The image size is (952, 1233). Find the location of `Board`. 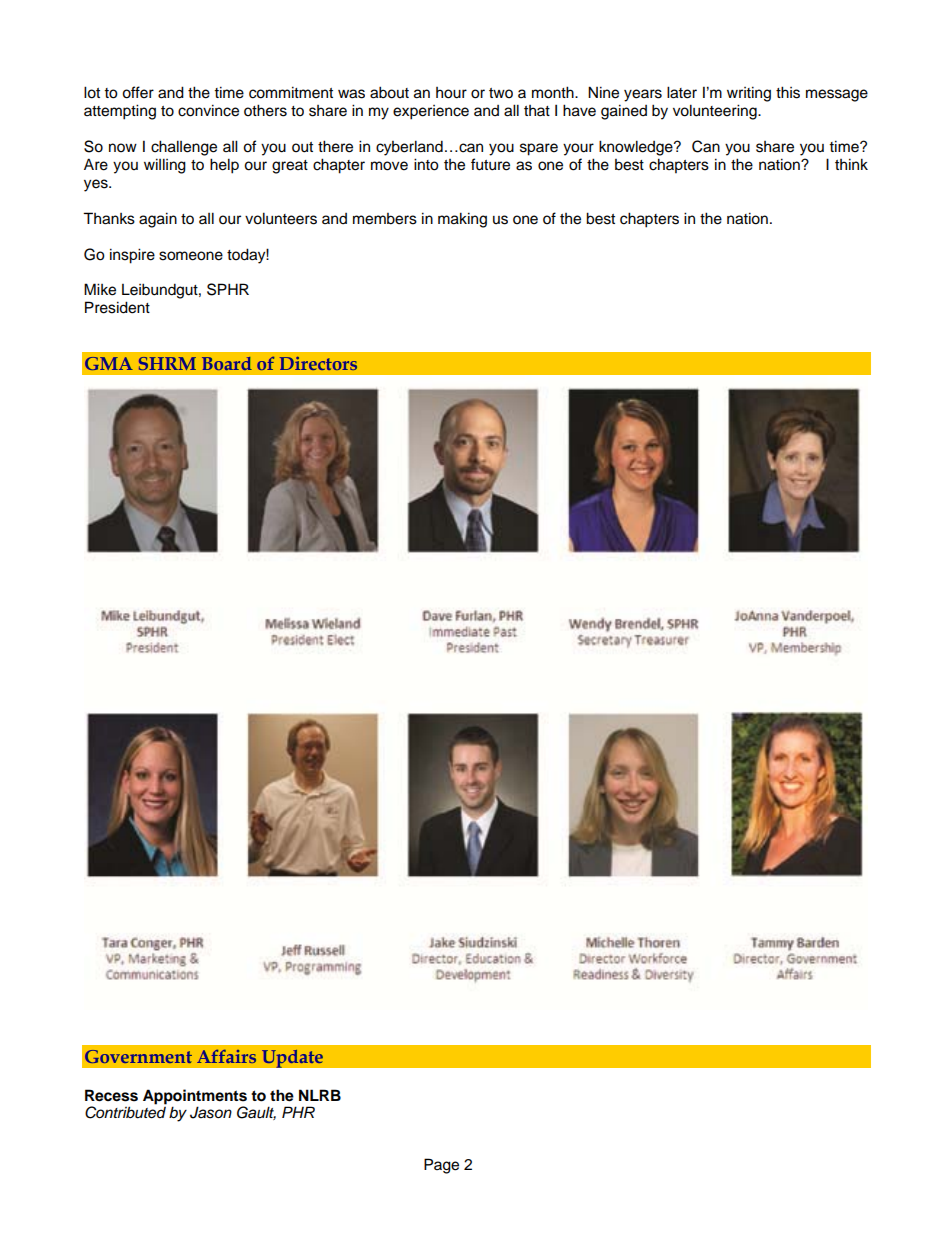

Board is located at coordinates (227, 363).
